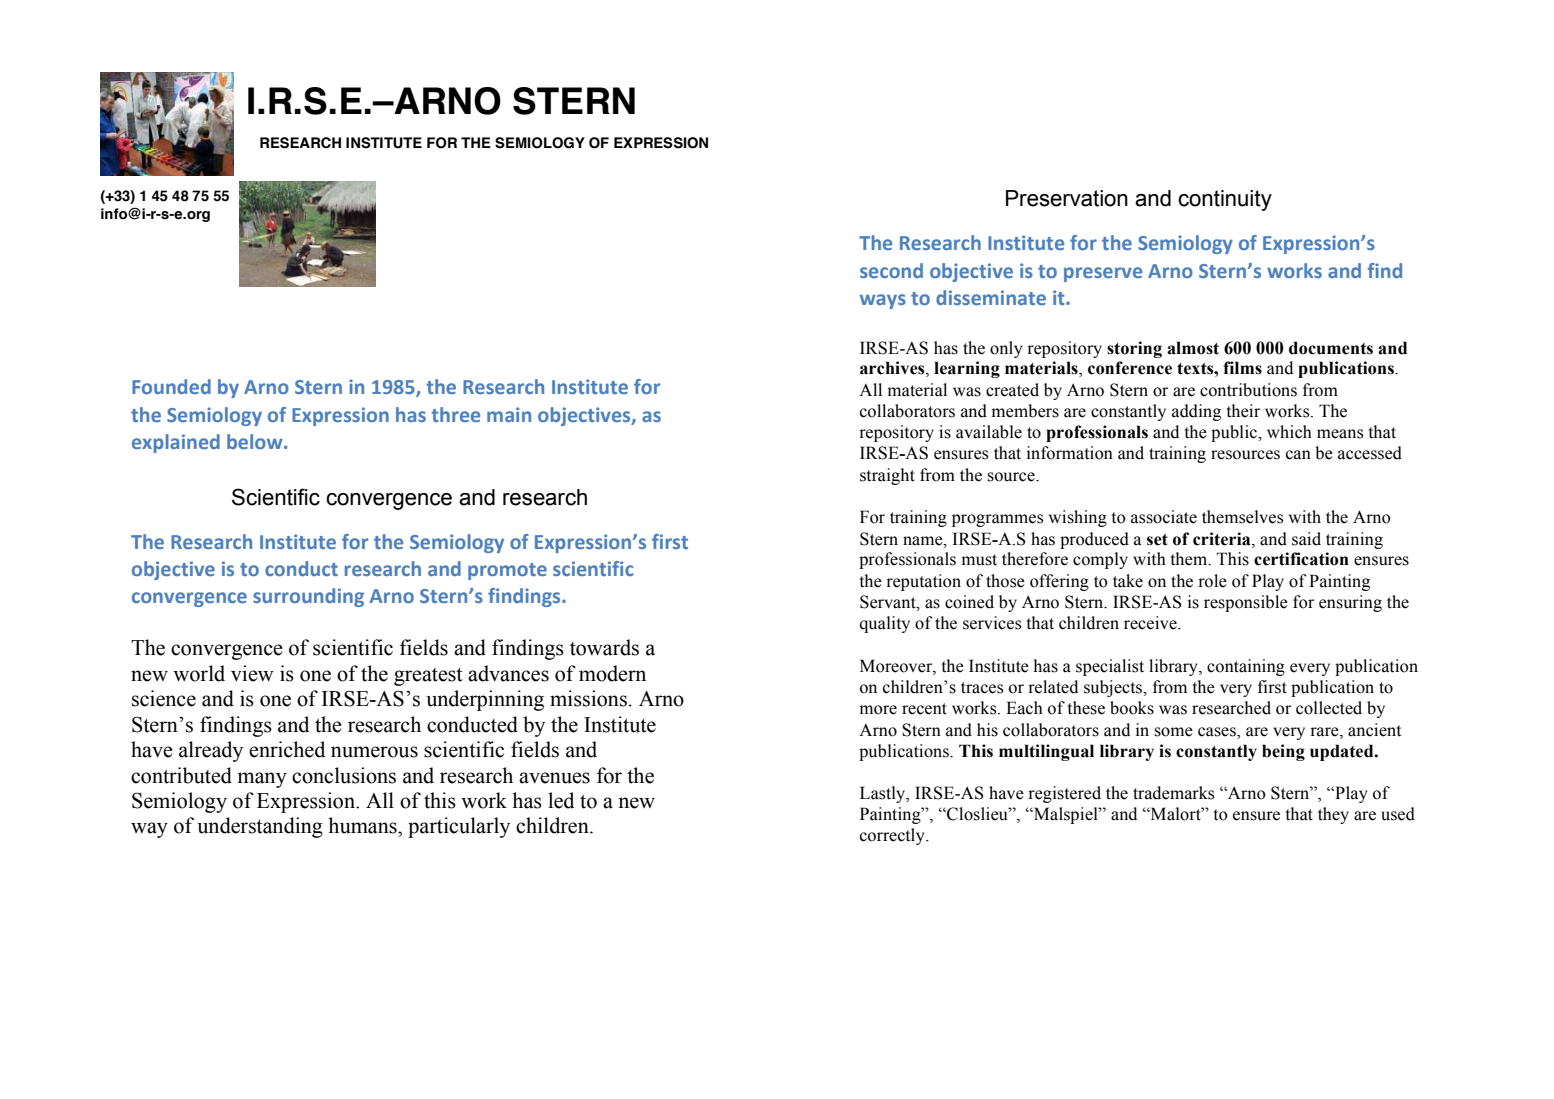 The height and width of the document is (1099, 1554). What do you see at coordinates (1243, 411) in the document?
I see `their` at bounding box center [1243, 411].
